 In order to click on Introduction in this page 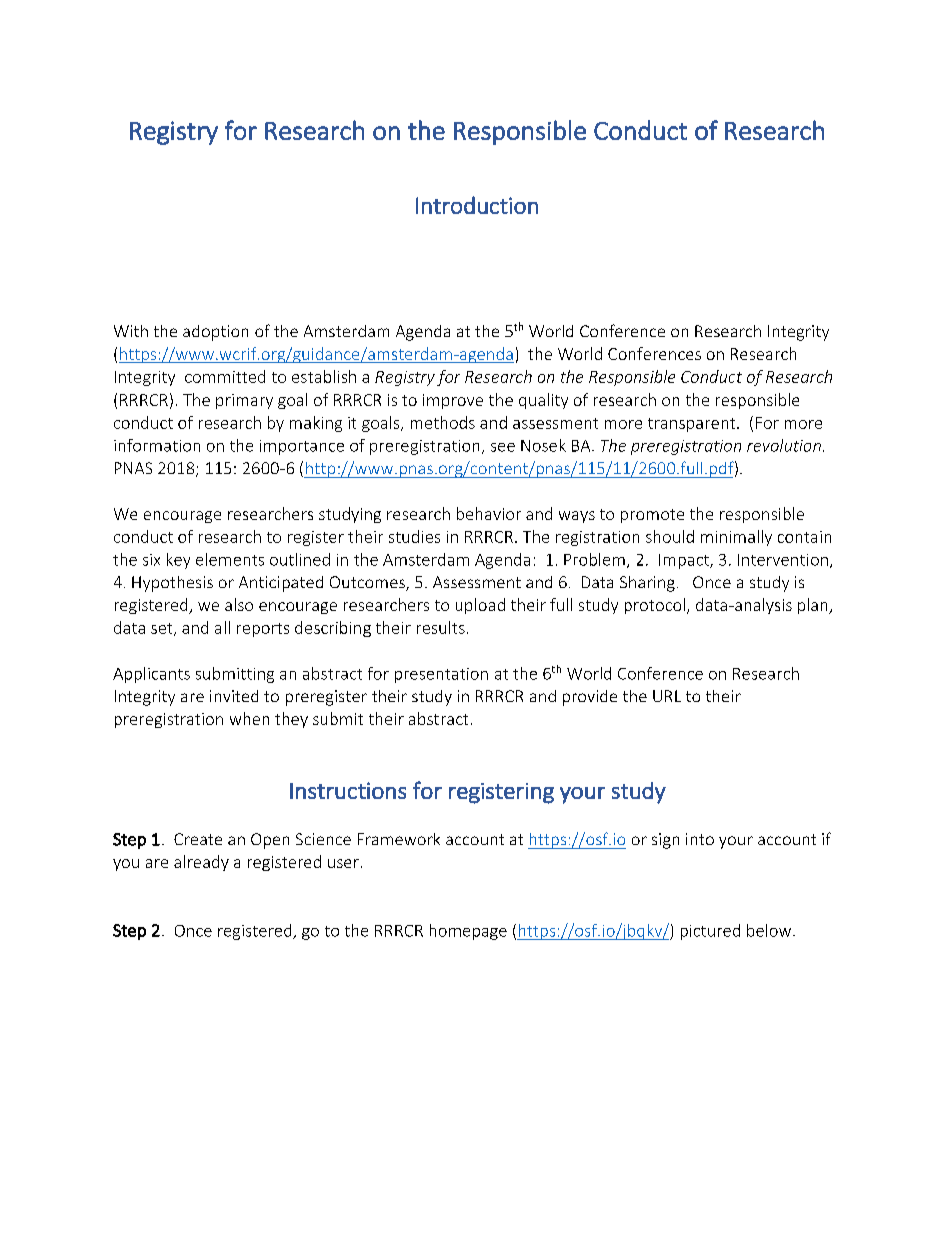, I will do `click(477, 205)`.
